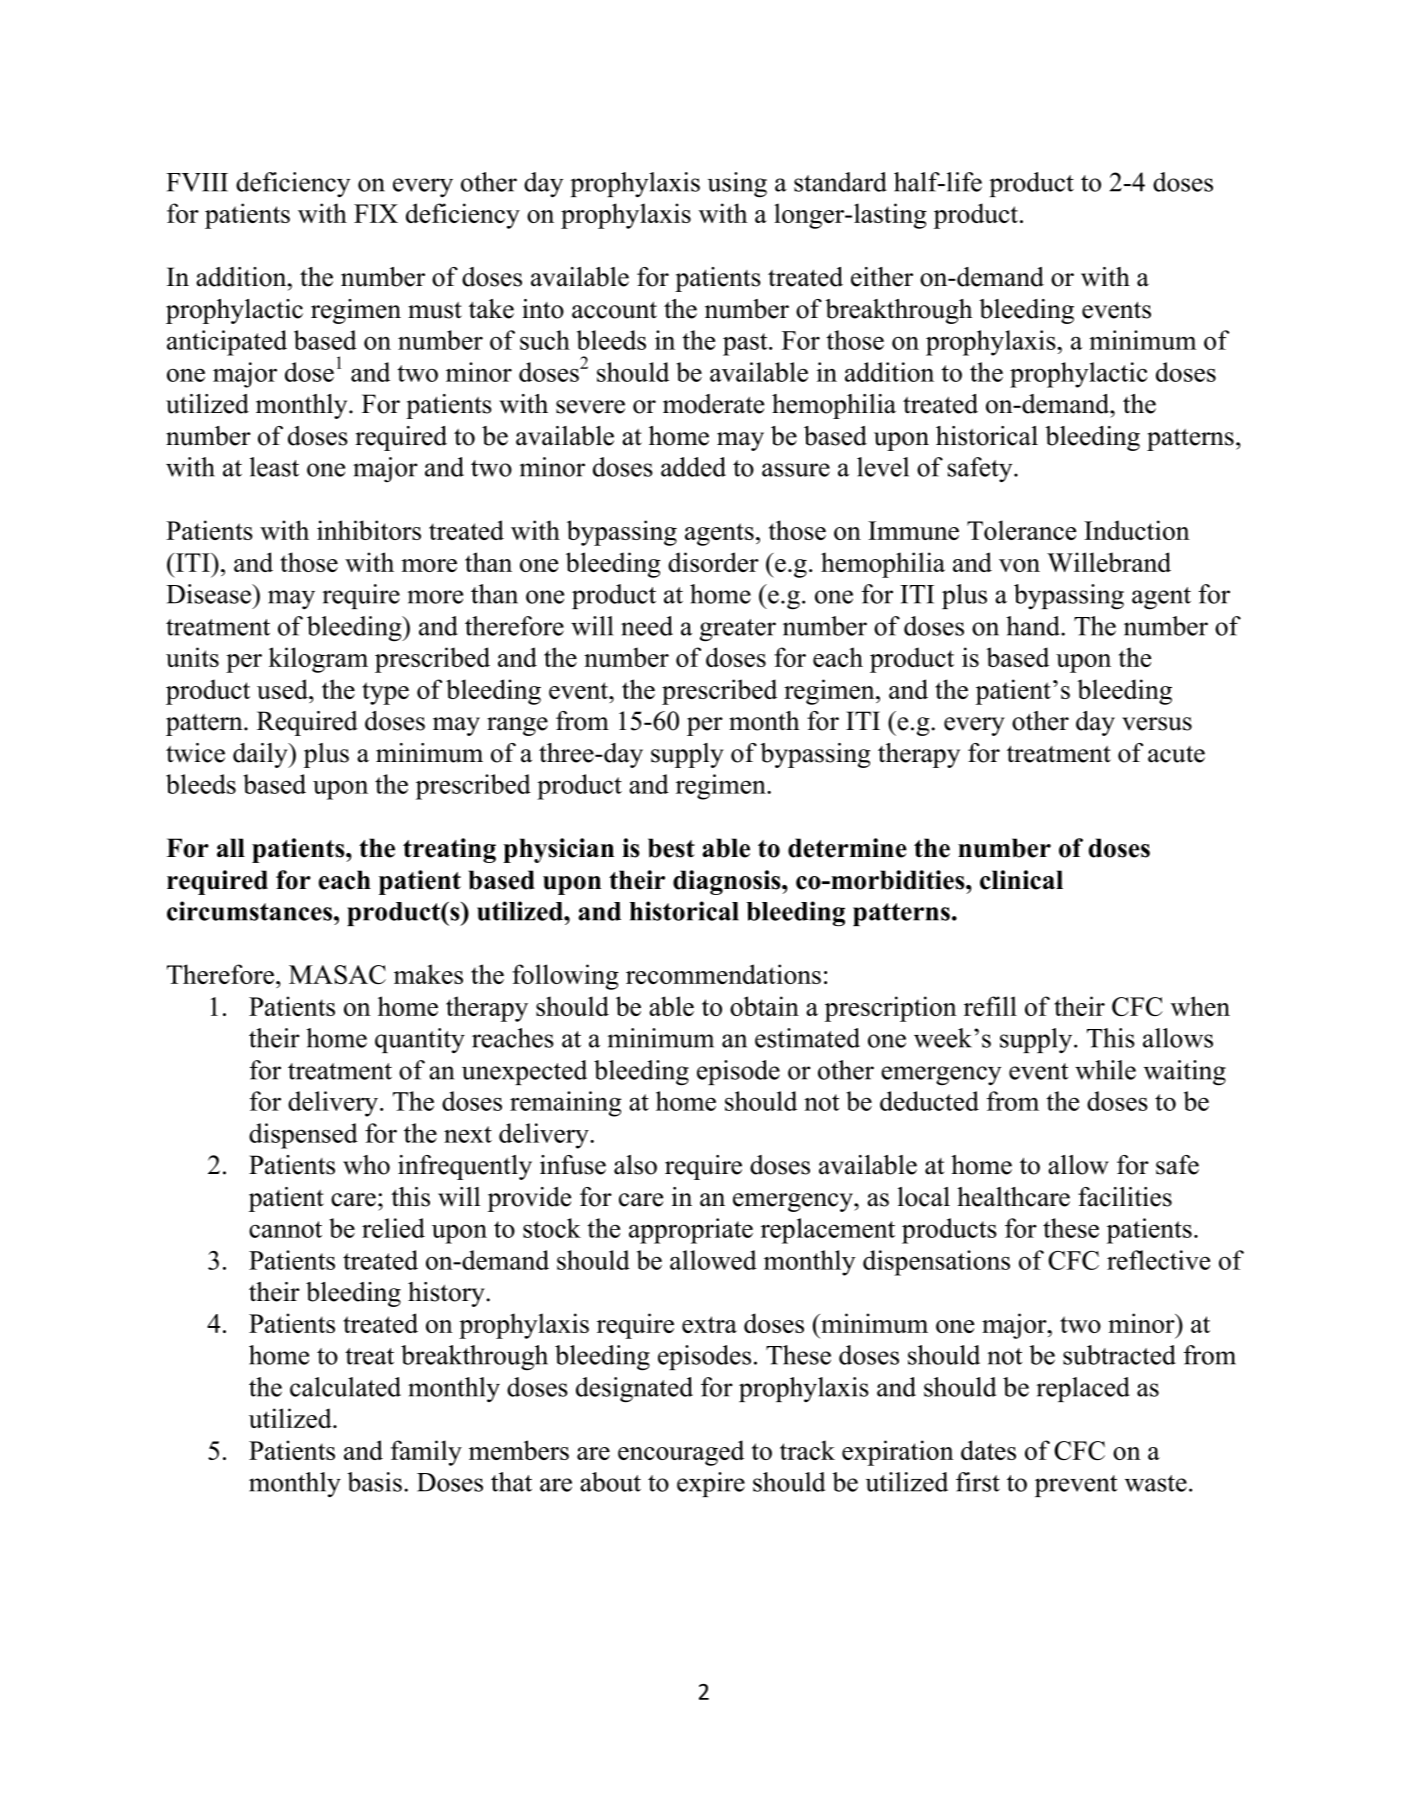  I want to click on either, so click(882, 277).
